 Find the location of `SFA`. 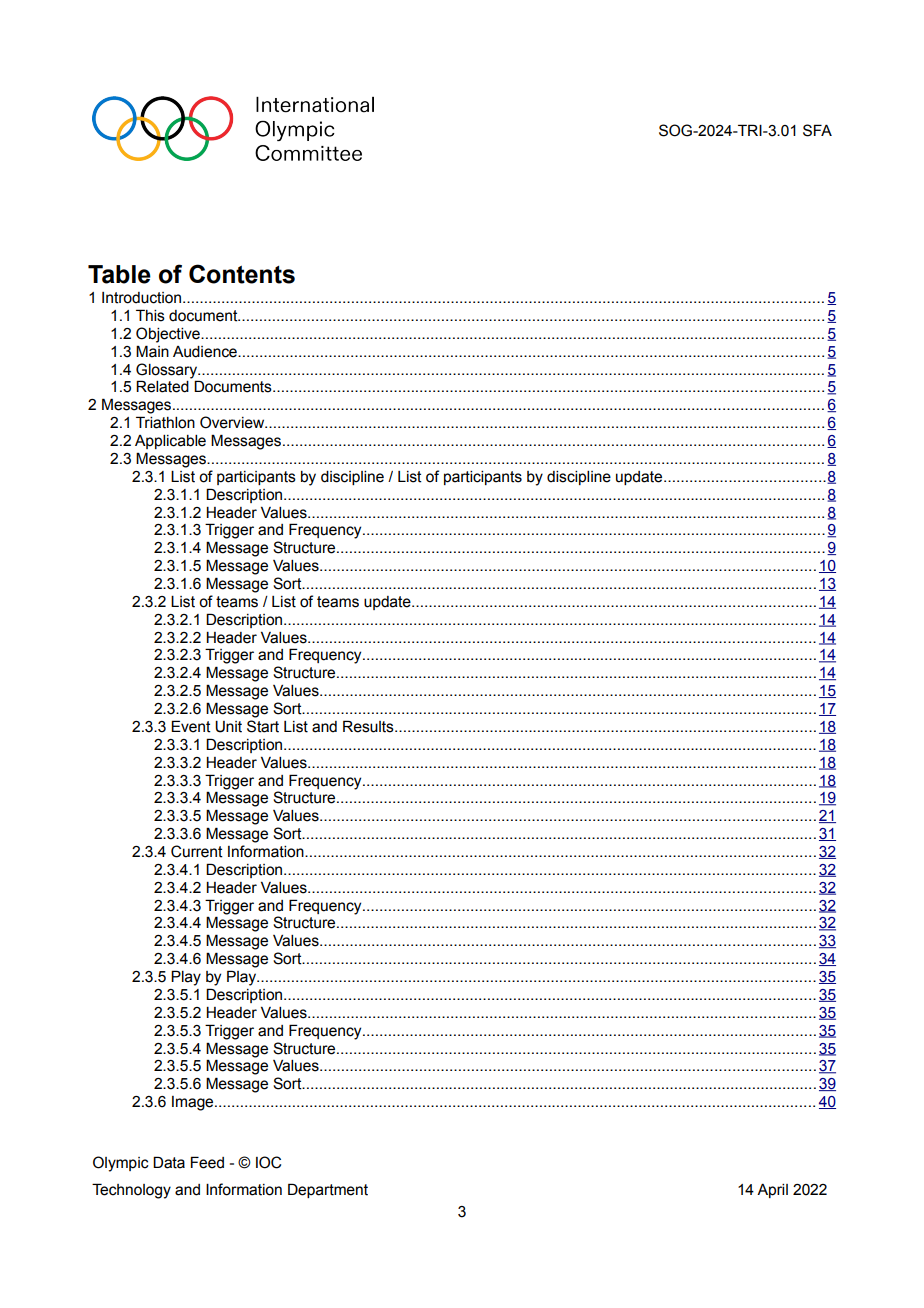

SFA is located at coordinates (817, 130).
